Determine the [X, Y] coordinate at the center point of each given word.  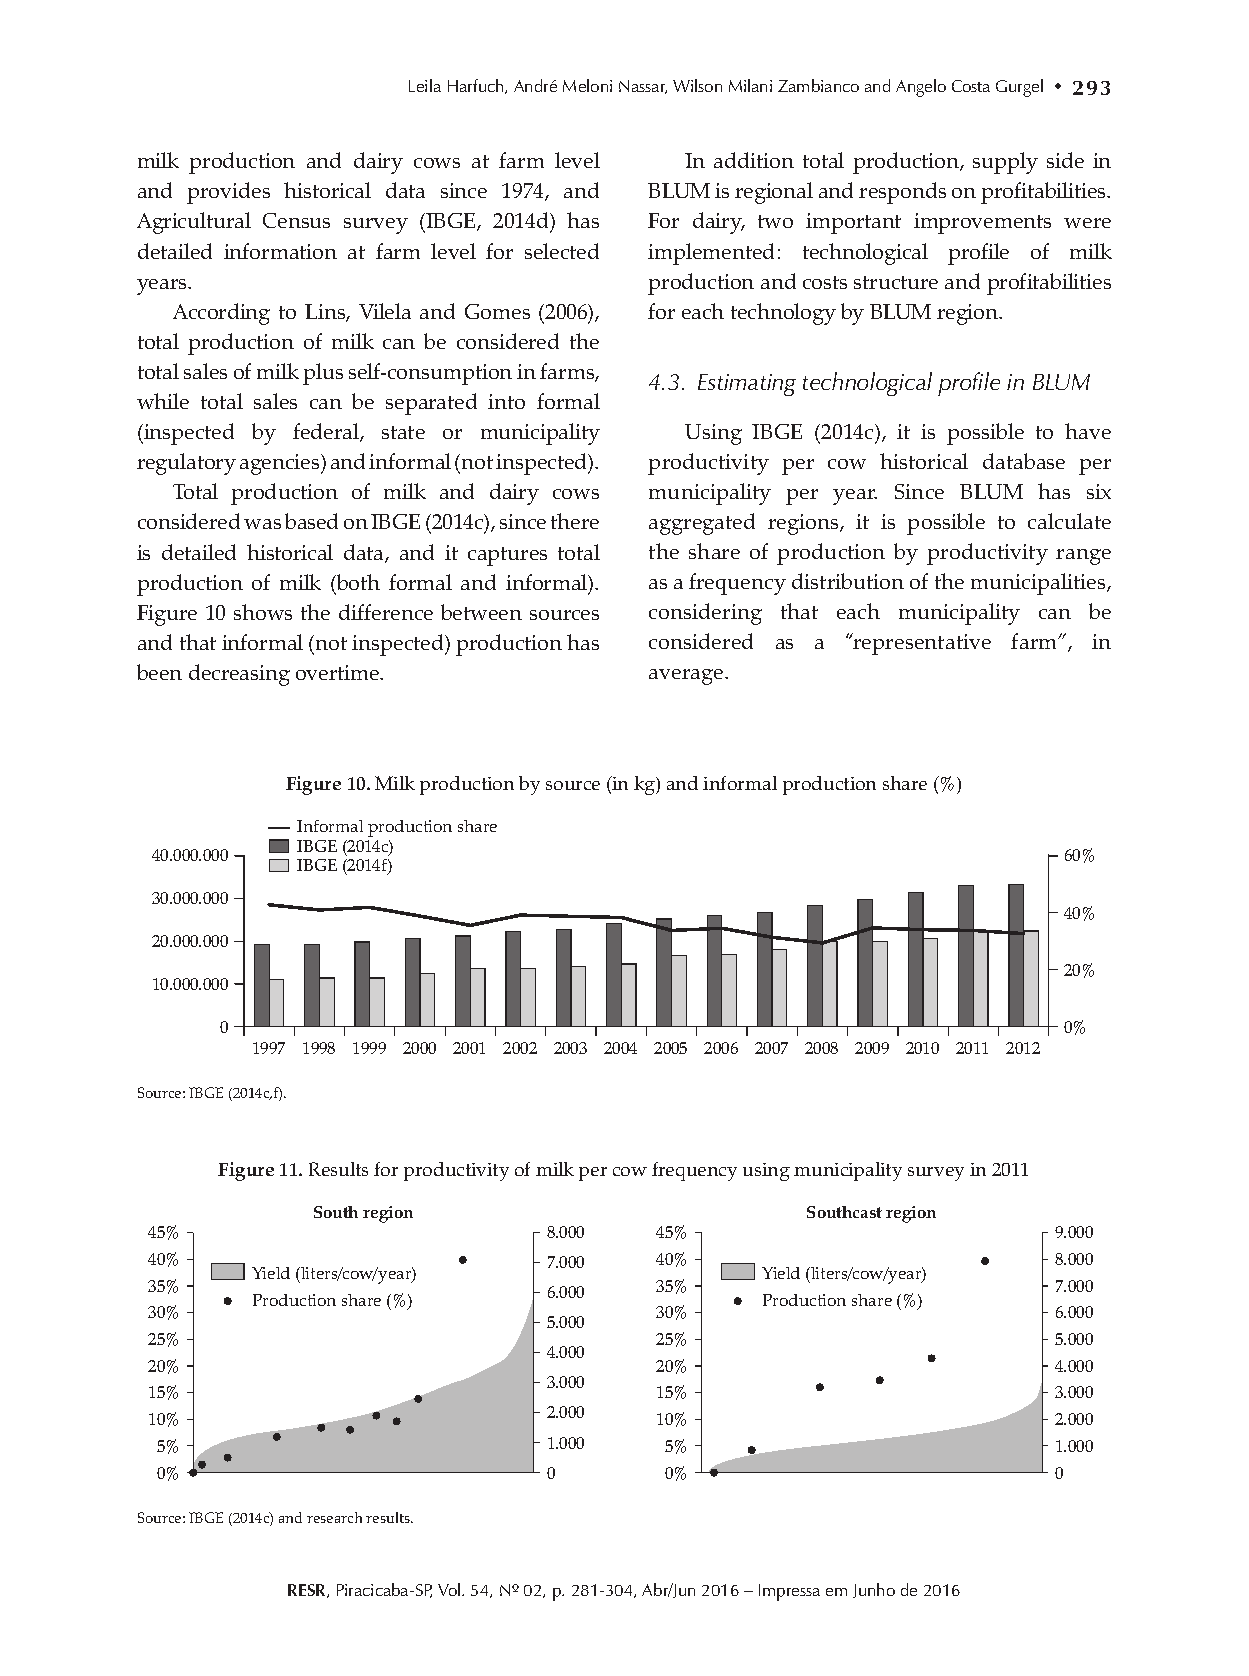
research [334, 1517]
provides [228, 193]
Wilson [697, 85]
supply [1005, 163]
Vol [450, 1589]
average [687, 677]
